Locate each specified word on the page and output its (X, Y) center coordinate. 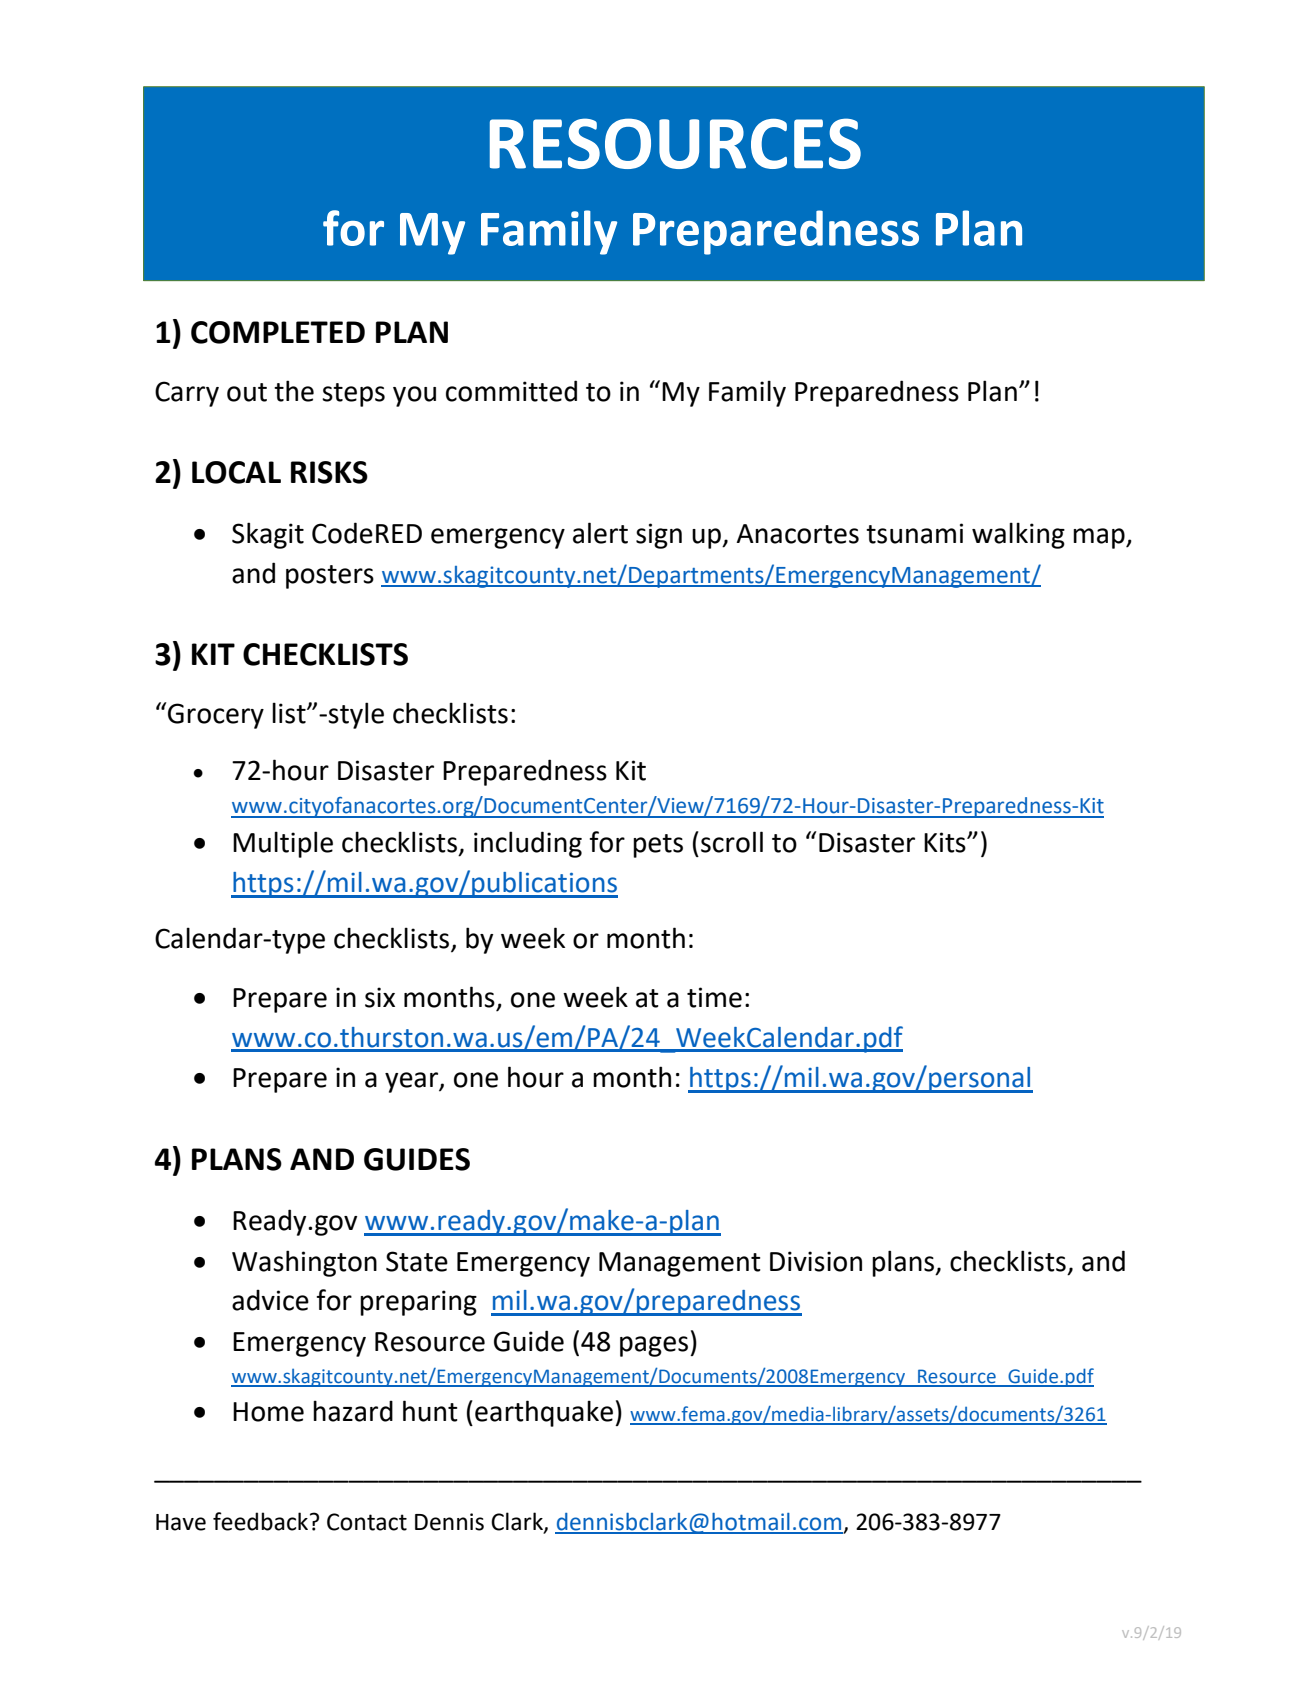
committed (511, 391)
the (294, 391)
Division (816, 1261)
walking (1018, 535)
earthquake (544, 1413)
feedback (262, 1521)
